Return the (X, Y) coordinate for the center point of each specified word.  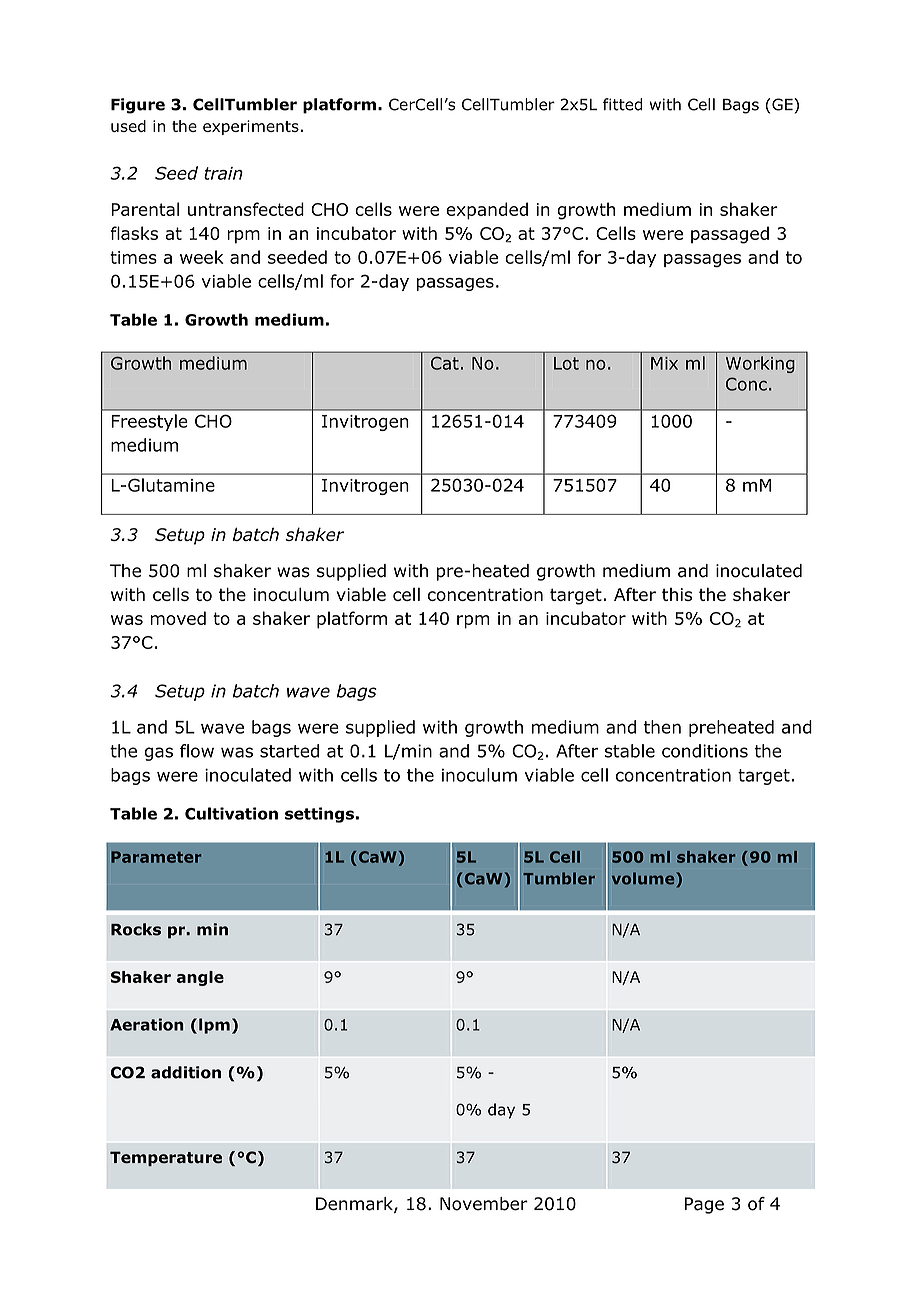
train (223, 173)
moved (178, 618)
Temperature (166, 1158)
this (677, 594)
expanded (487, 211)
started (289, 751)
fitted (622, 104)
